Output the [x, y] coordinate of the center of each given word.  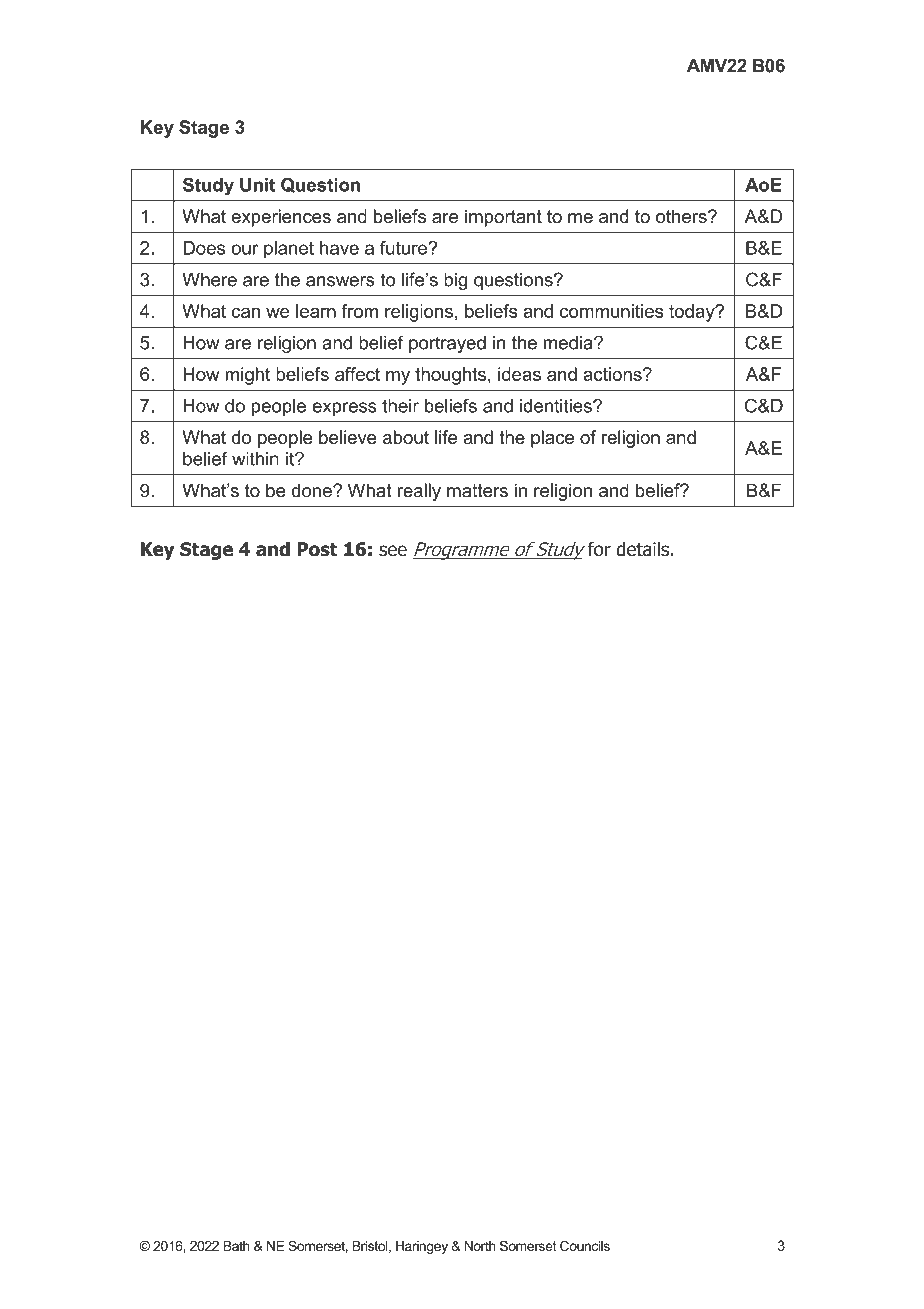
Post [317, 549]
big [455, 281]
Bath [236, 1246]
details [642, 549]
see [393, 551]
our [244, 249]
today [693, 313]
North [480, 1246]
